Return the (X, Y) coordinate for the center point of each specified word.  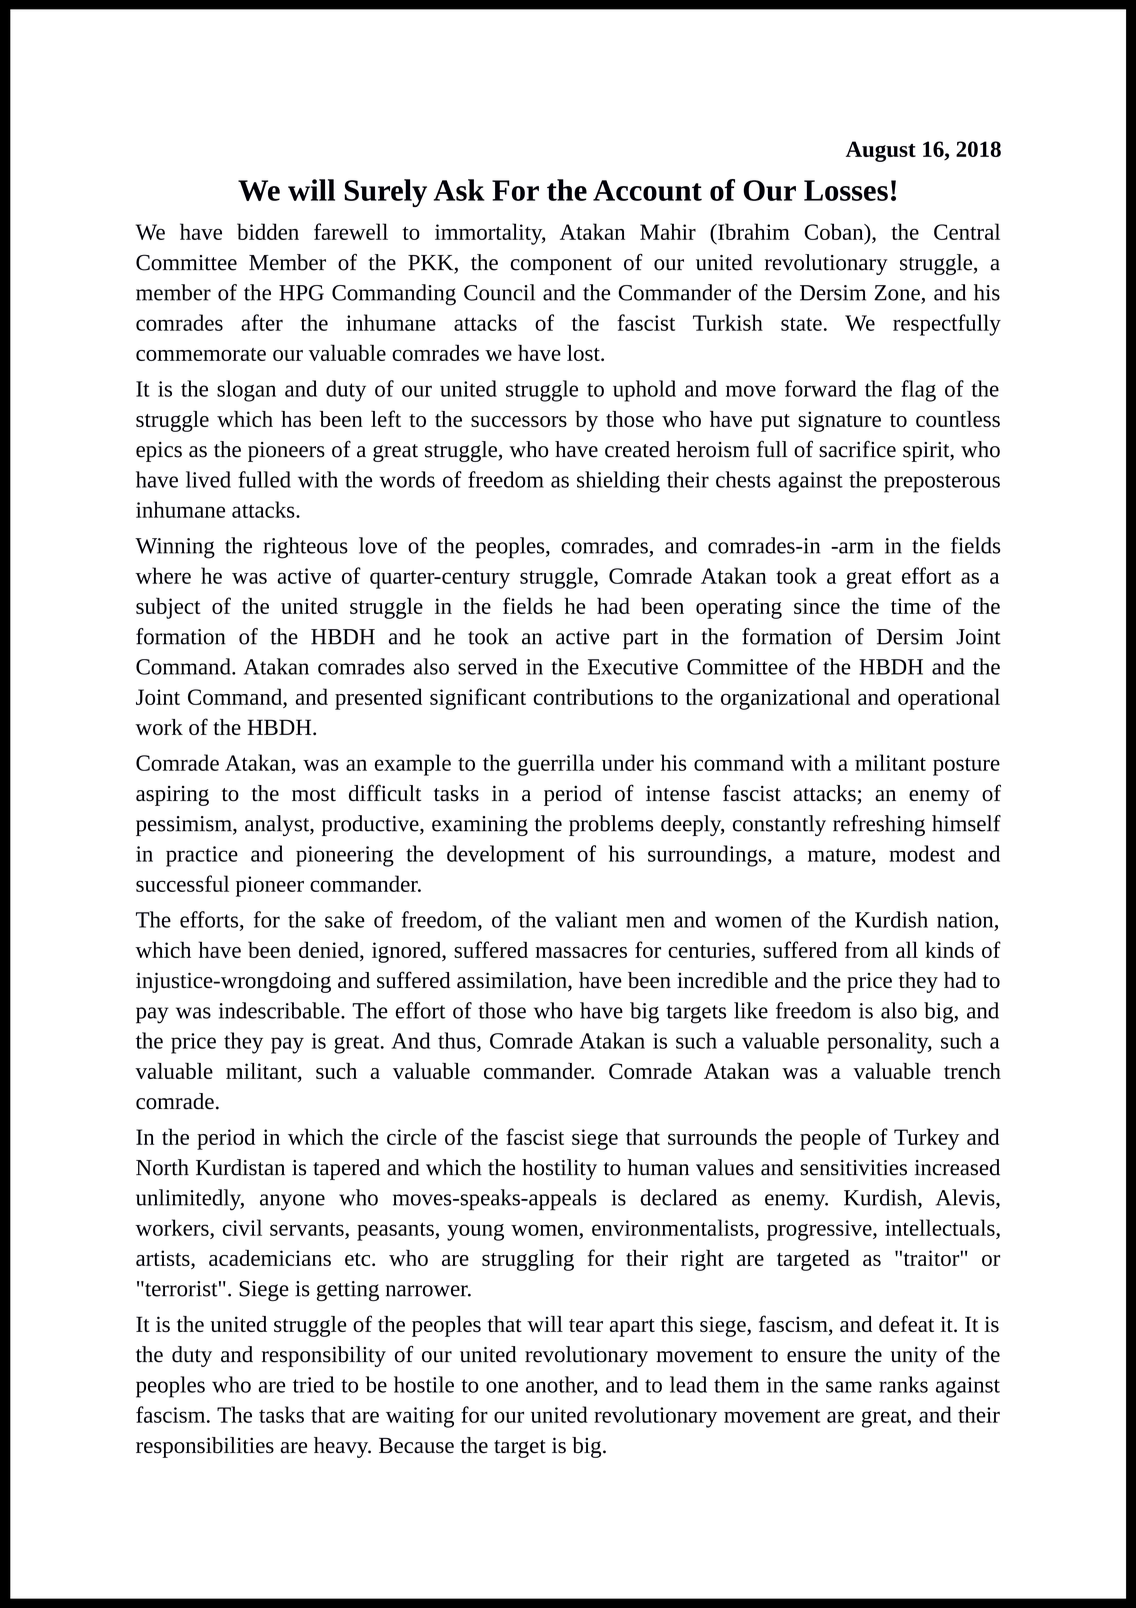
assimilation (513, 981)
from (866, 949)
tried (313, 1384)
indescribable (280, 1010)
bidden (268, 231)
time (911, 606)
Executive (633, 667)
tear (586, 1325)
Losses (846, 190)
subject (168, 608)
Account (647, 190)
